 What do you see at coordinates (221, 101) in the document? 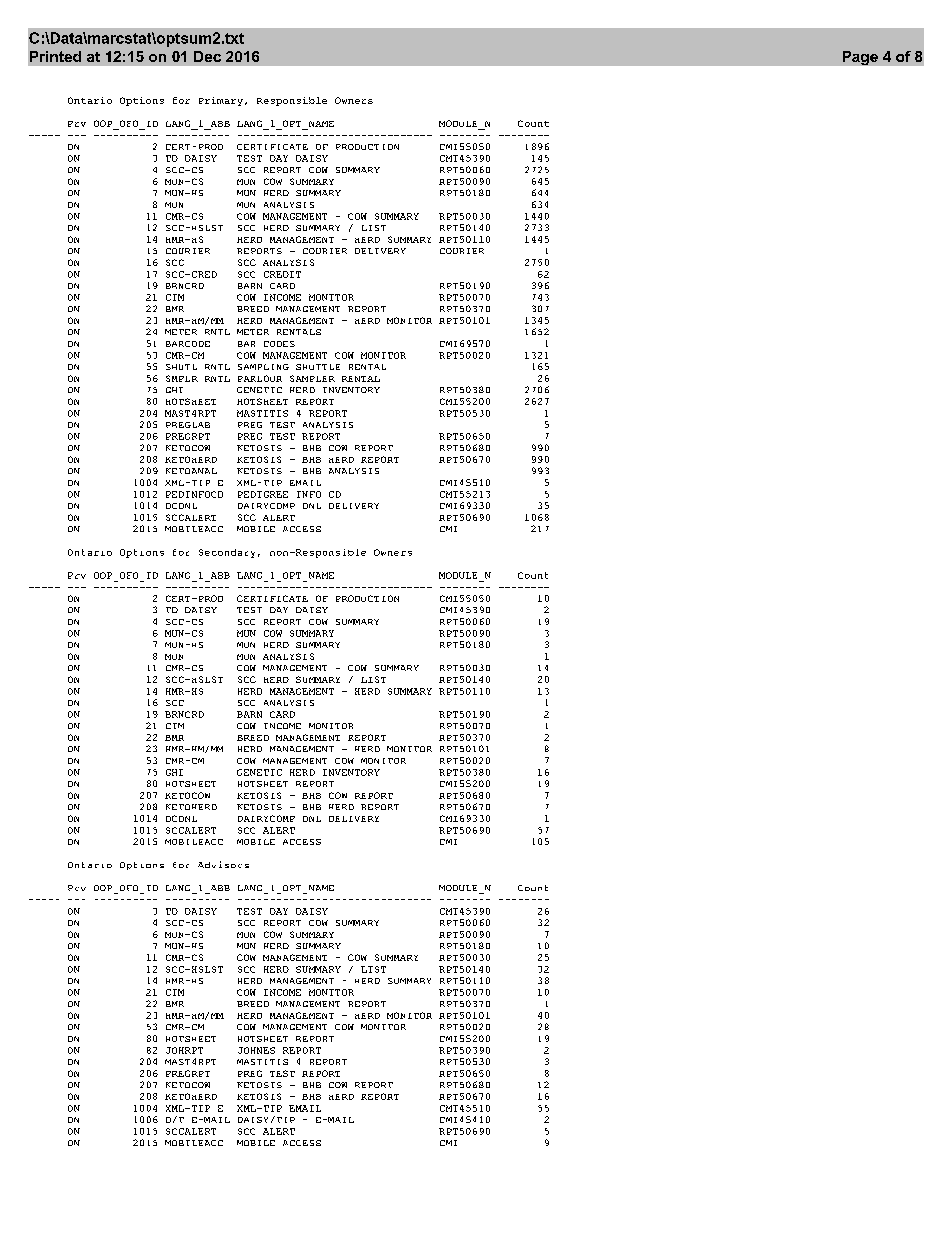
I see `Primary` at bounding box center [221, 101].
